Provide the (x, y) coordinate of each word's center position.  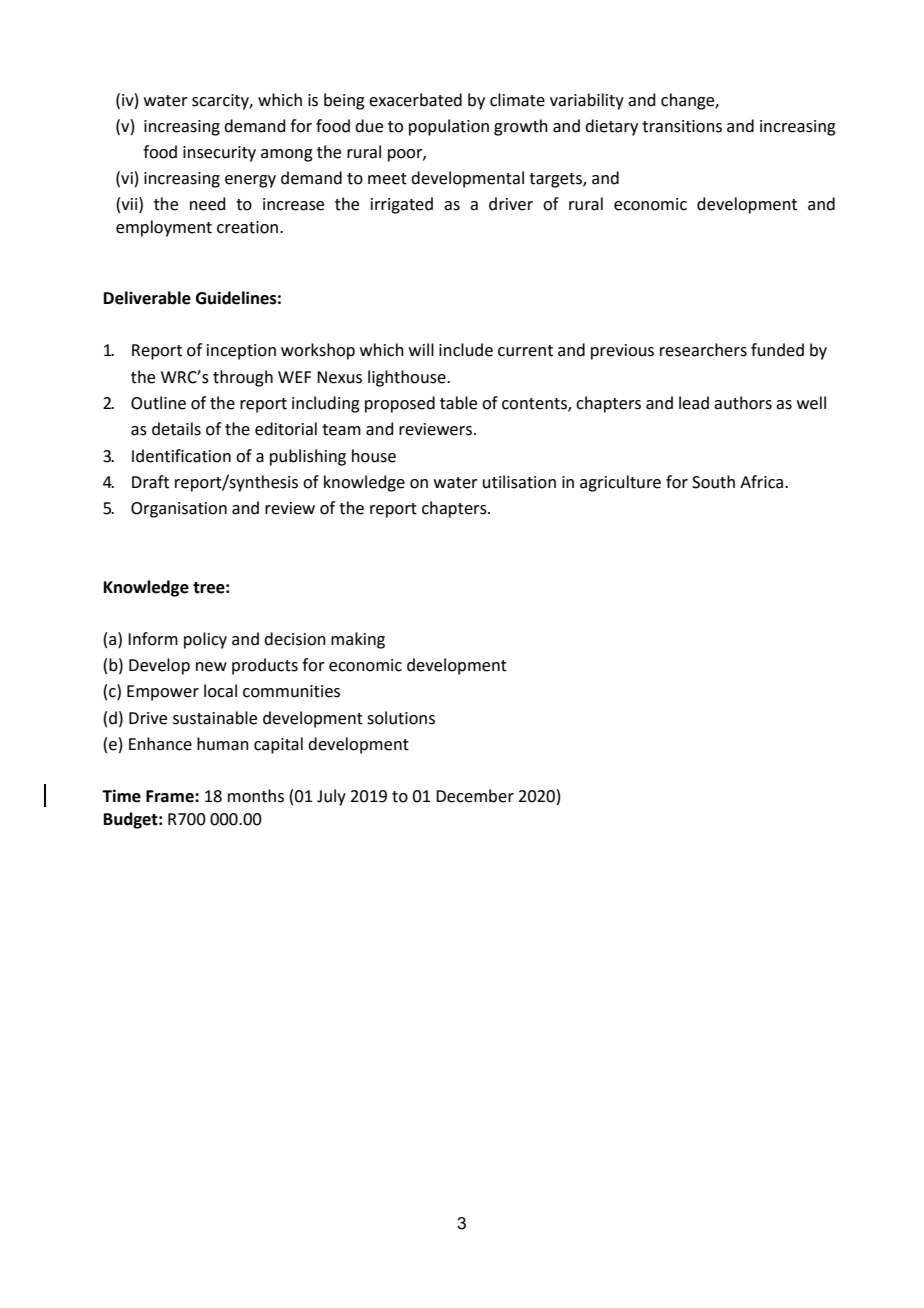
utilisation (519, 482)
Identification (181, 456)
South (713, 482)
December (475, 796)
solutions (401, 718)
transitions (682, 126)
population (449, 127)
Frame (171, 796)
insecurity (219, 154)
